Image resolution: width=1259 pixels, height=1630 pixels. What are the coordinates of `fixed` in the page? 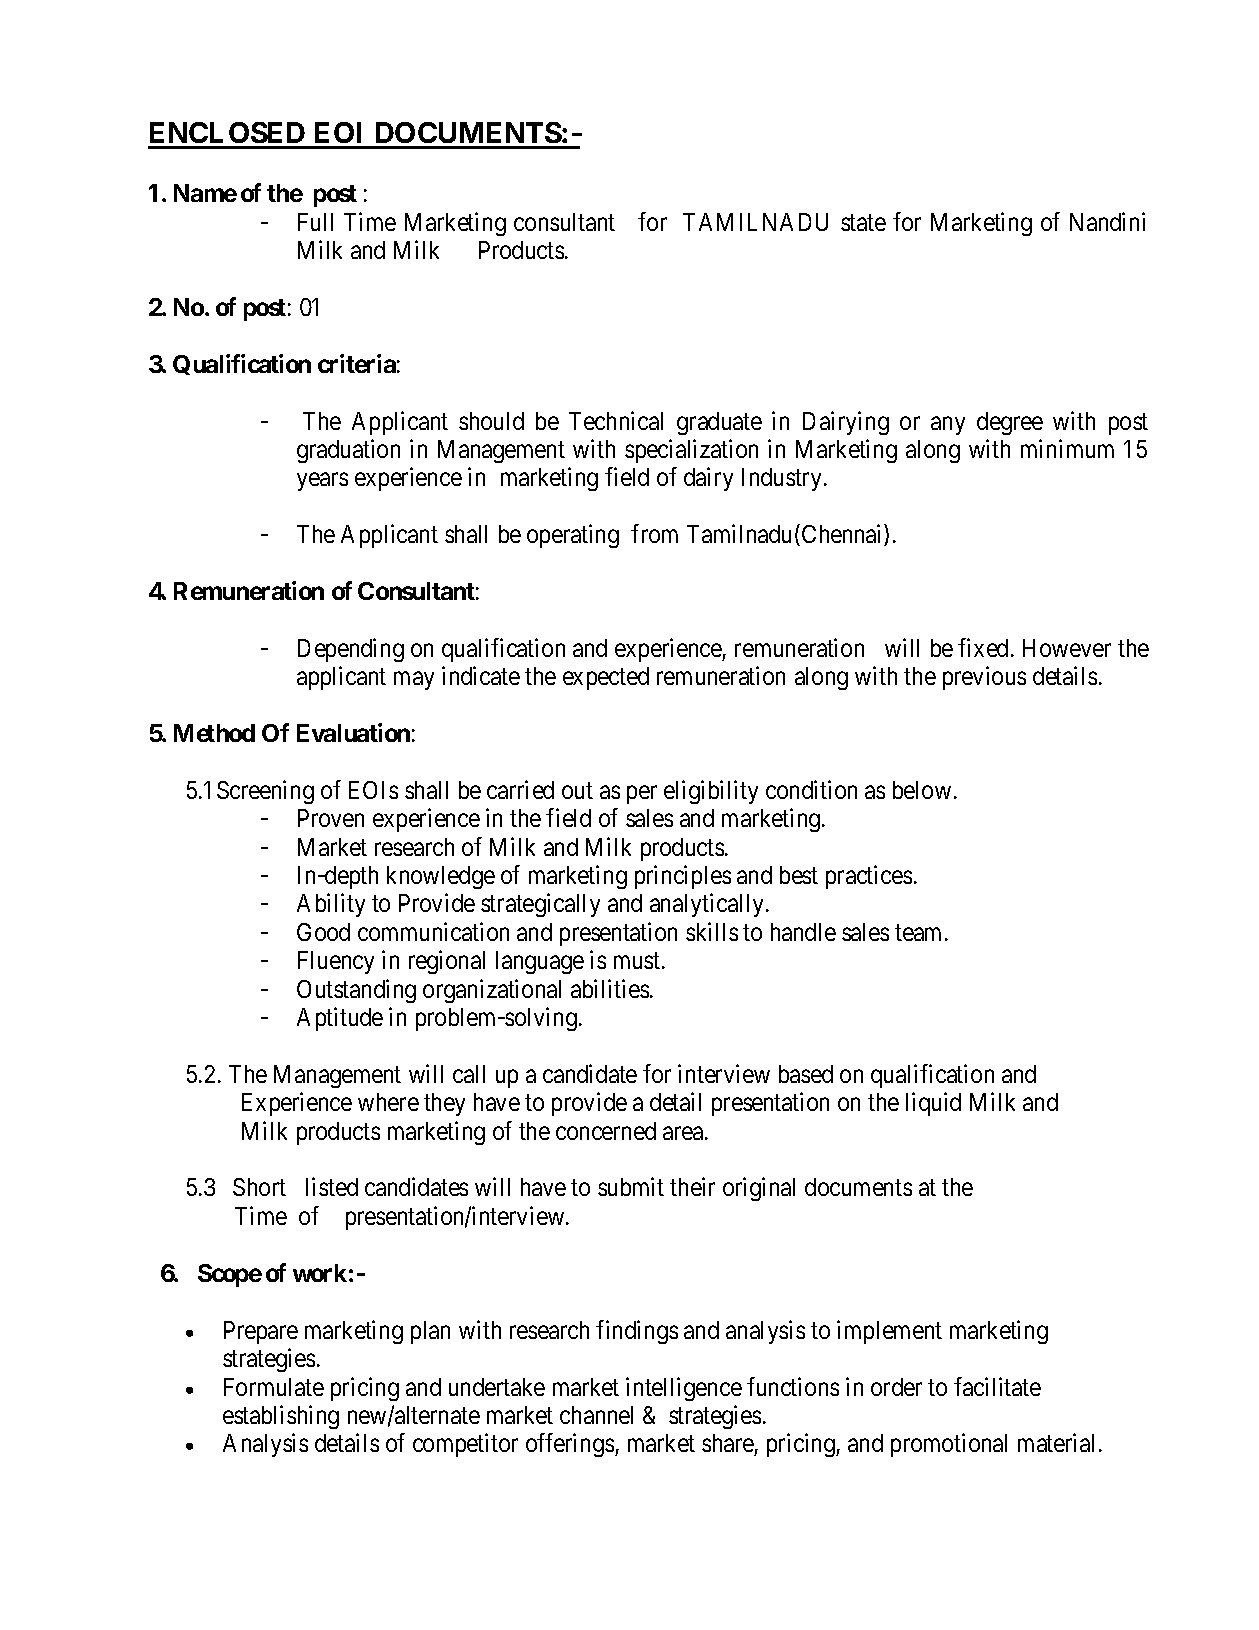 It's located at (985, 647).
